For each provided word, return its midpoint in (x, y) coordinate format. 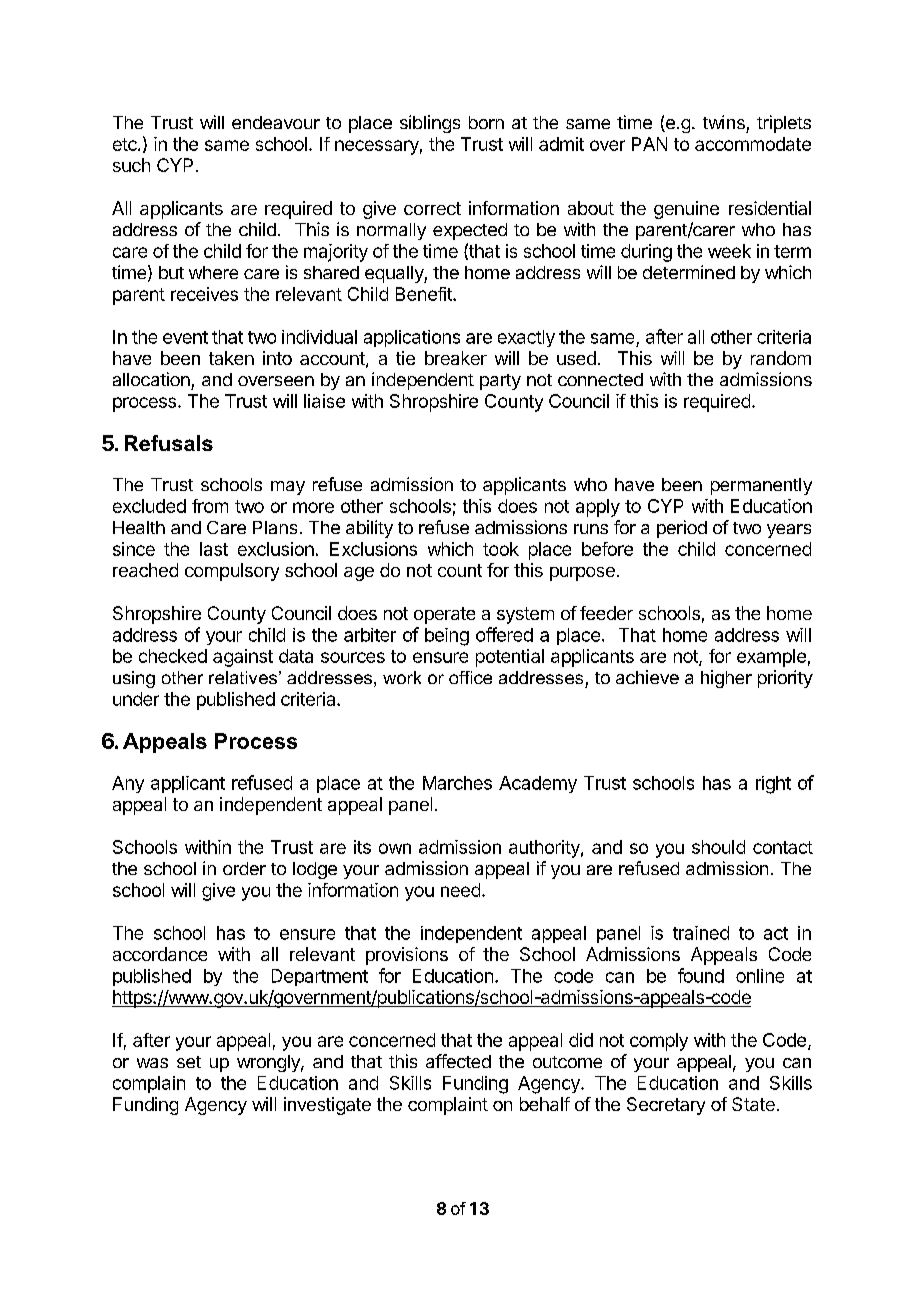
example (771, 658)
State (753, 1104)
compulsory (232, 572)
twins (724, 122)
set (189, 1062)
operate (444, 615)
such (131, 165)
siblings (430, 124)
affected (458, 1061)
